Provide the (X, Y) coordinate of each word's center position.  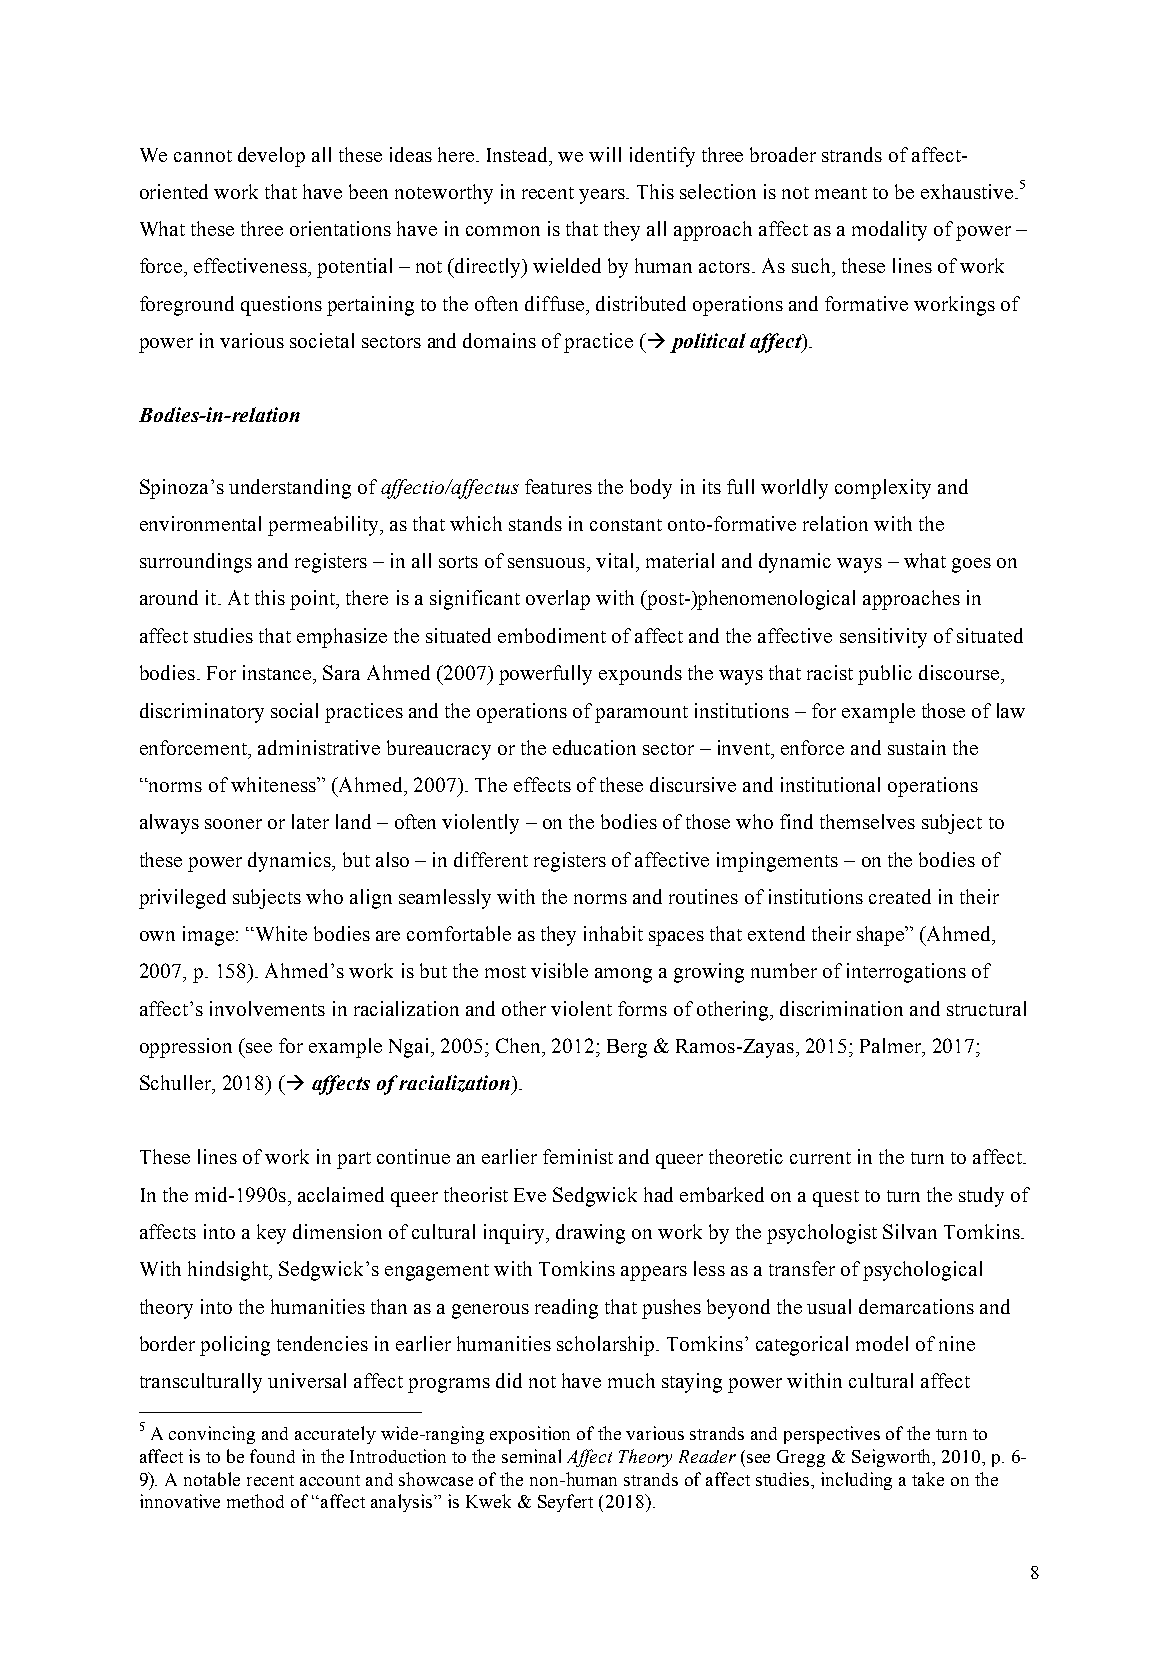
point (314, 600)
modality (889, 231)
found (272, 1456)
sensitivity (883, 638)
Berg (627, 1048)
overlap (558, 600)
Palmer (892, 1045)
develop (271, 157)
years (603, 196)
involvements (267, 1008)
